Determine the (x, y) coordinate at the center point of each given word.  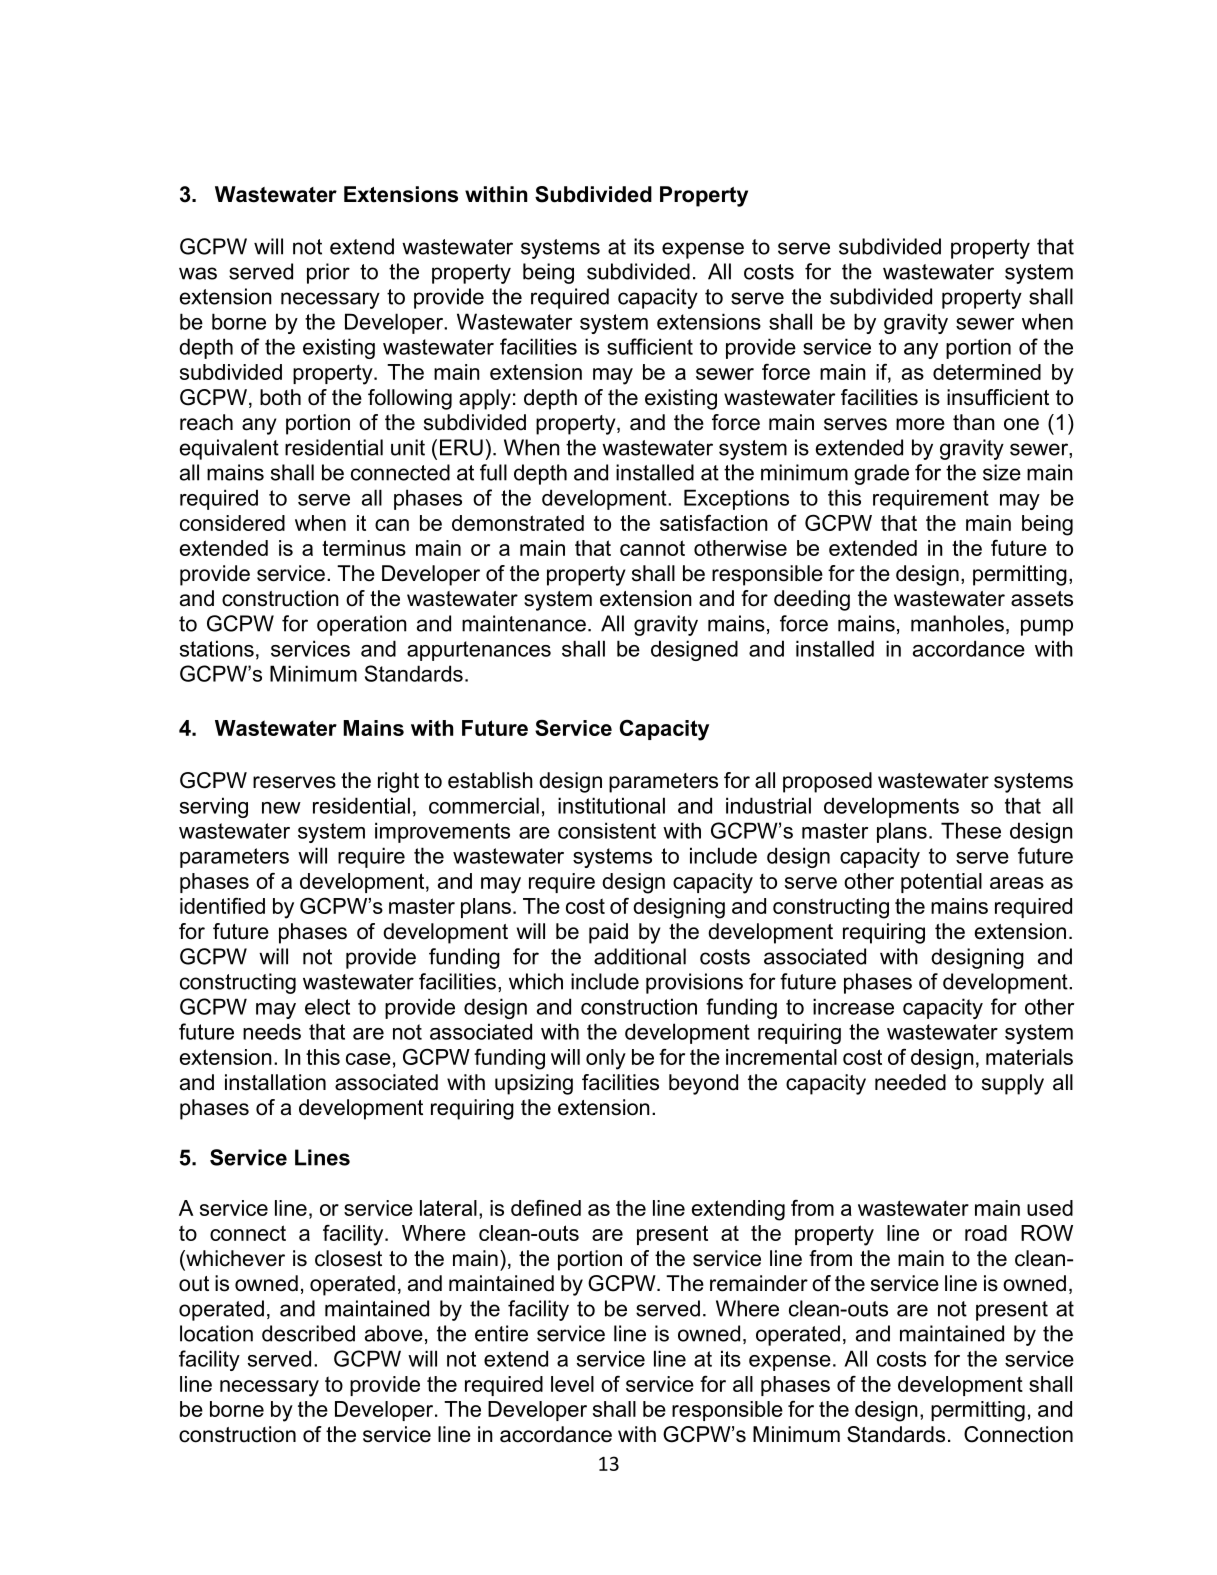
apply (485, 399)
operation (362, 625)
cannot (652, 548)
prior (328, 273)
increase (853, 1006)
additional (640, 956)
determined (987, 372)
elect (327, 1006)
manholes (957, 623)
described (308, 1333)
